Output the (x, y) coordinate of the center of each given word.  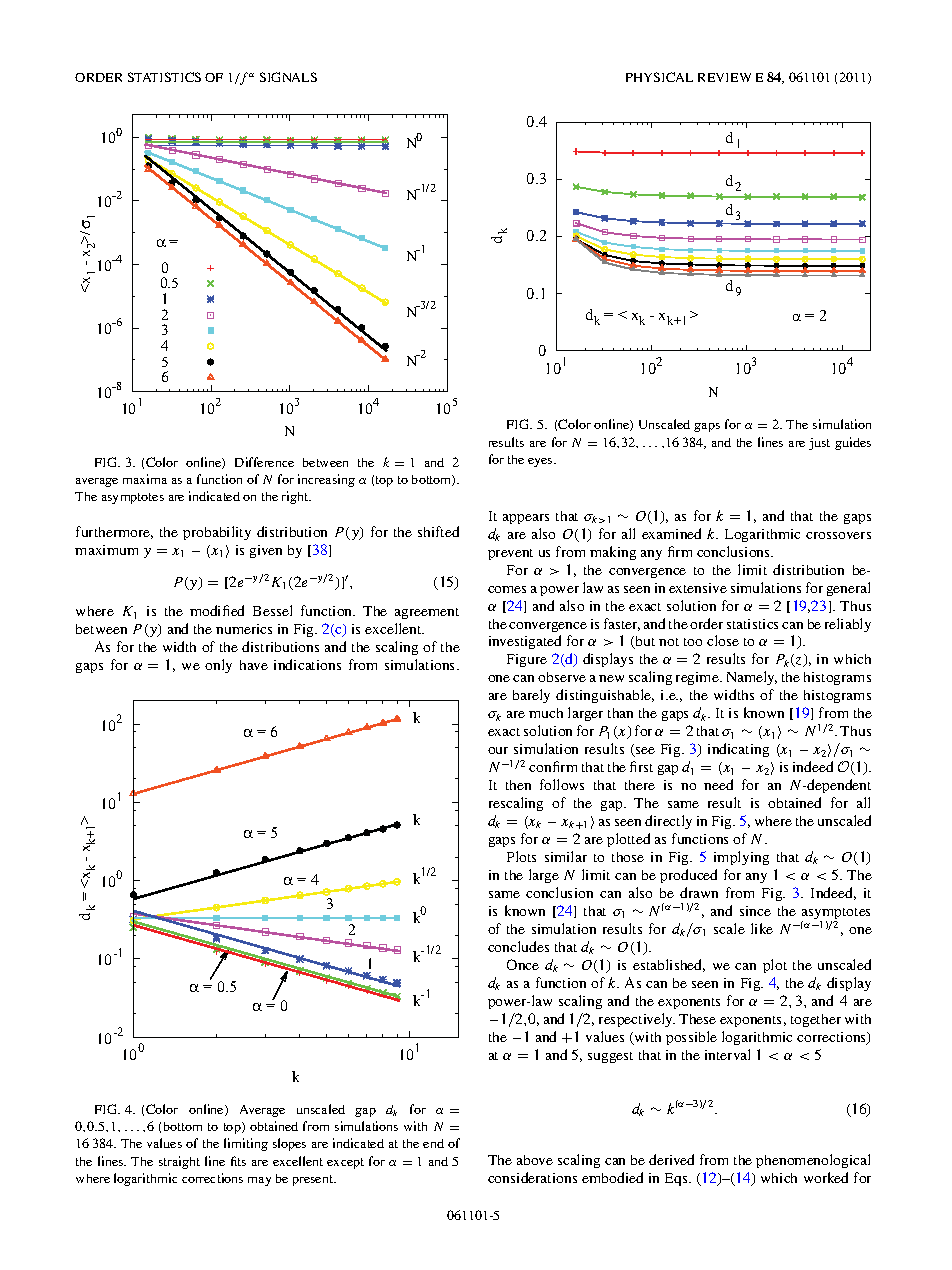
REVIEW (724, 77)
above (535, 1160)
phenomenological (813, 1161)
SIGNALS (288, 77)
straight (179, 1162)
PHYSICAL (659, 77)
